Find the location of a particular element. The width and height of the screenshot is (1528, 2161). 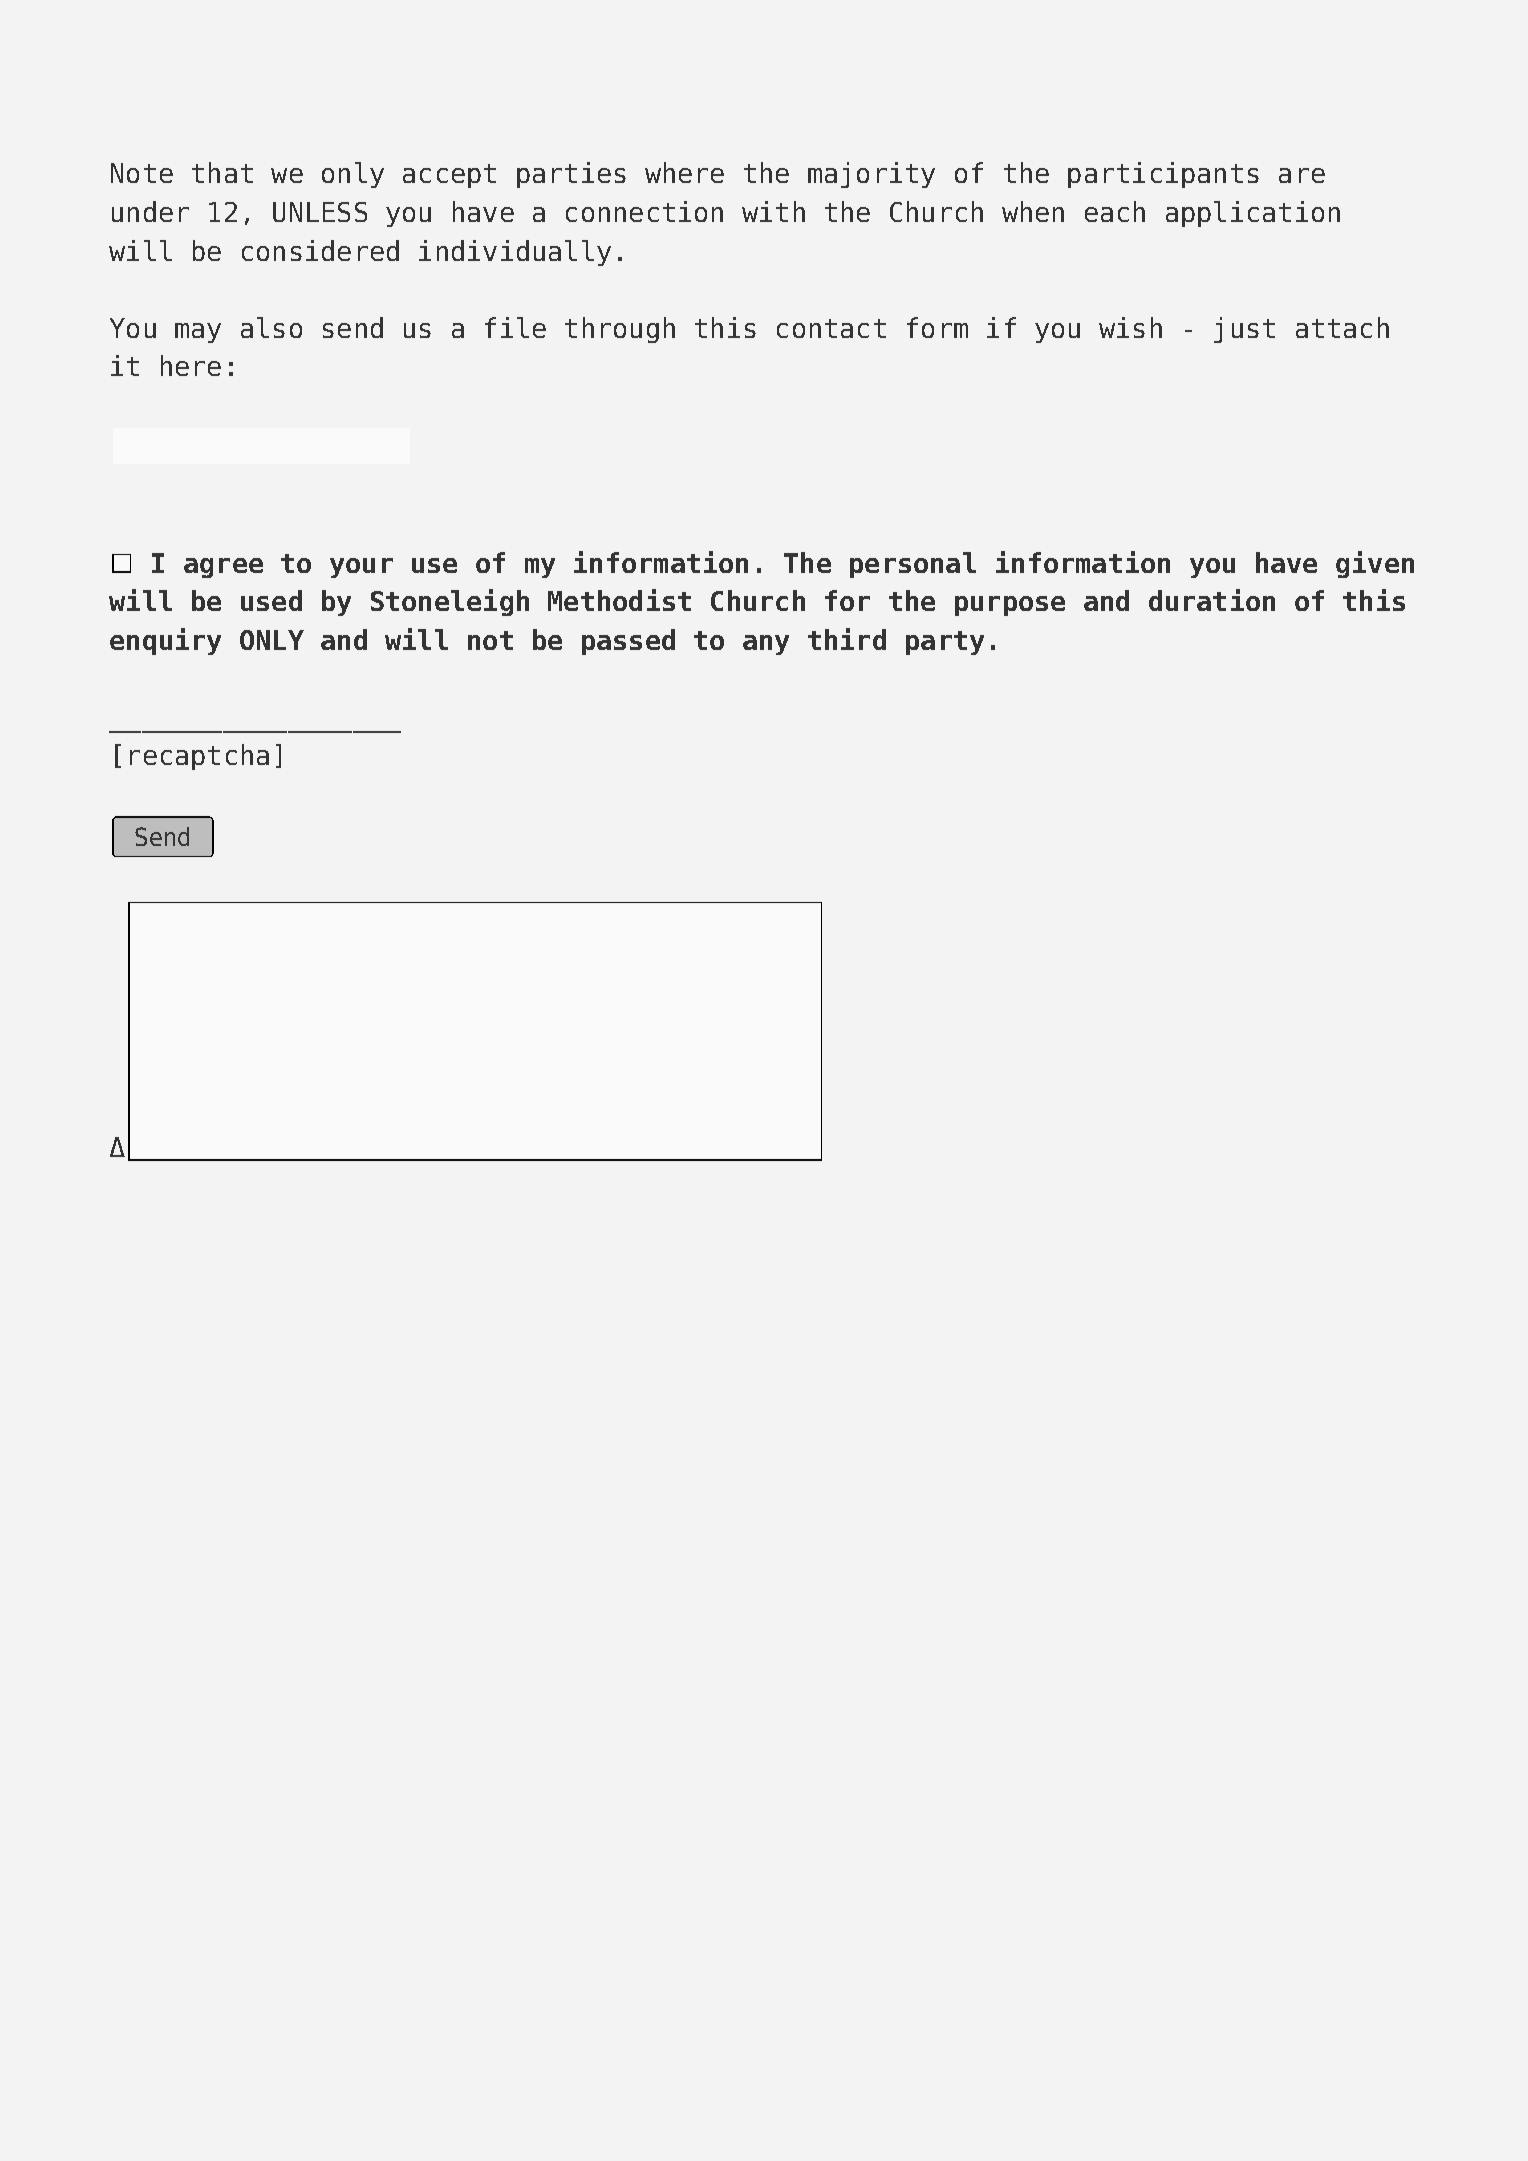

given is located at coordinates (1375, 564).
